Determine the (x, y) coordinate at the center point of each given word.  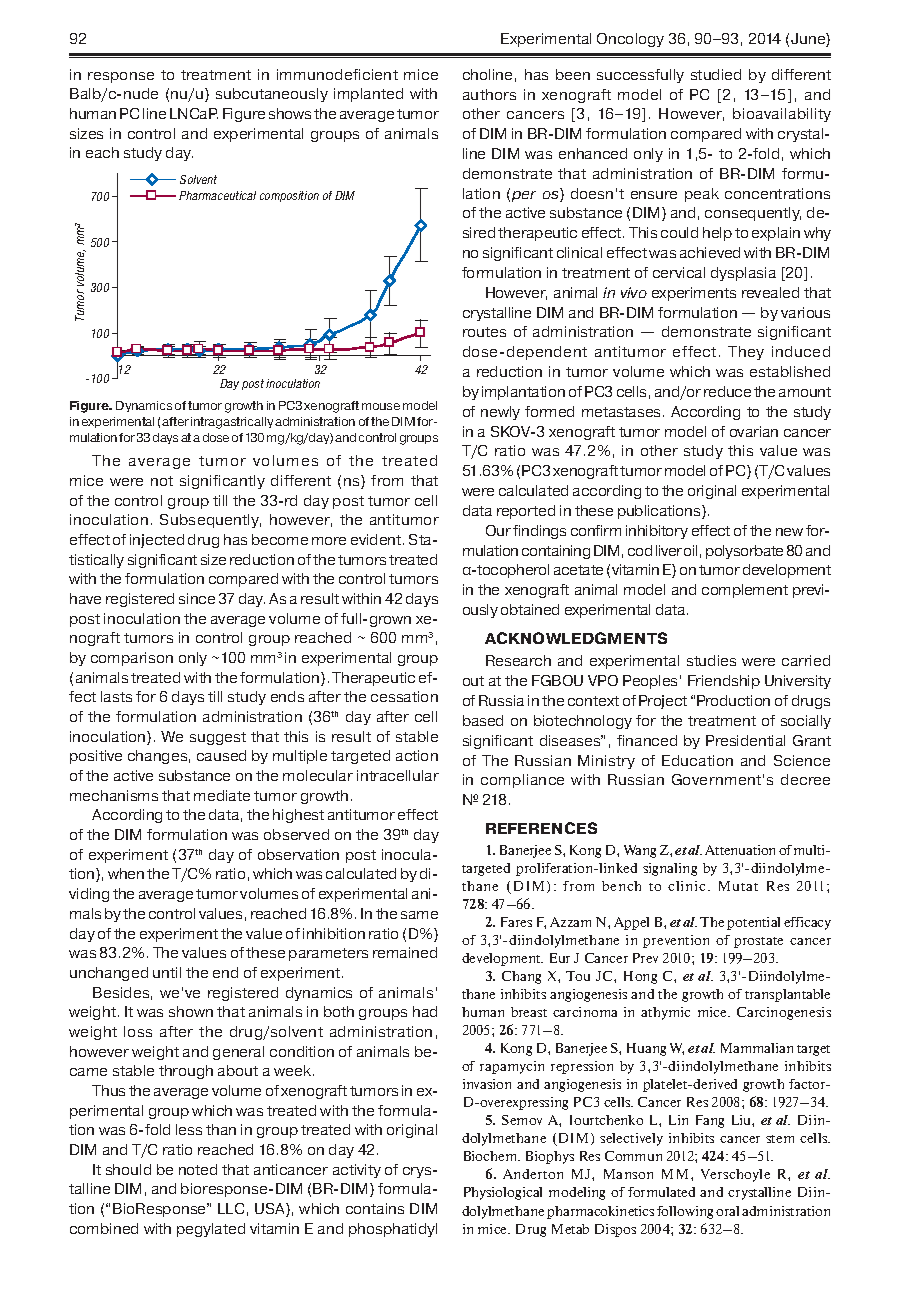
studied (716, 74)
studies (711, 660)
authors (489, 94)
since (197, 598)
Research (518, 660)
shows (290, 113)
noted (198, 1169)
